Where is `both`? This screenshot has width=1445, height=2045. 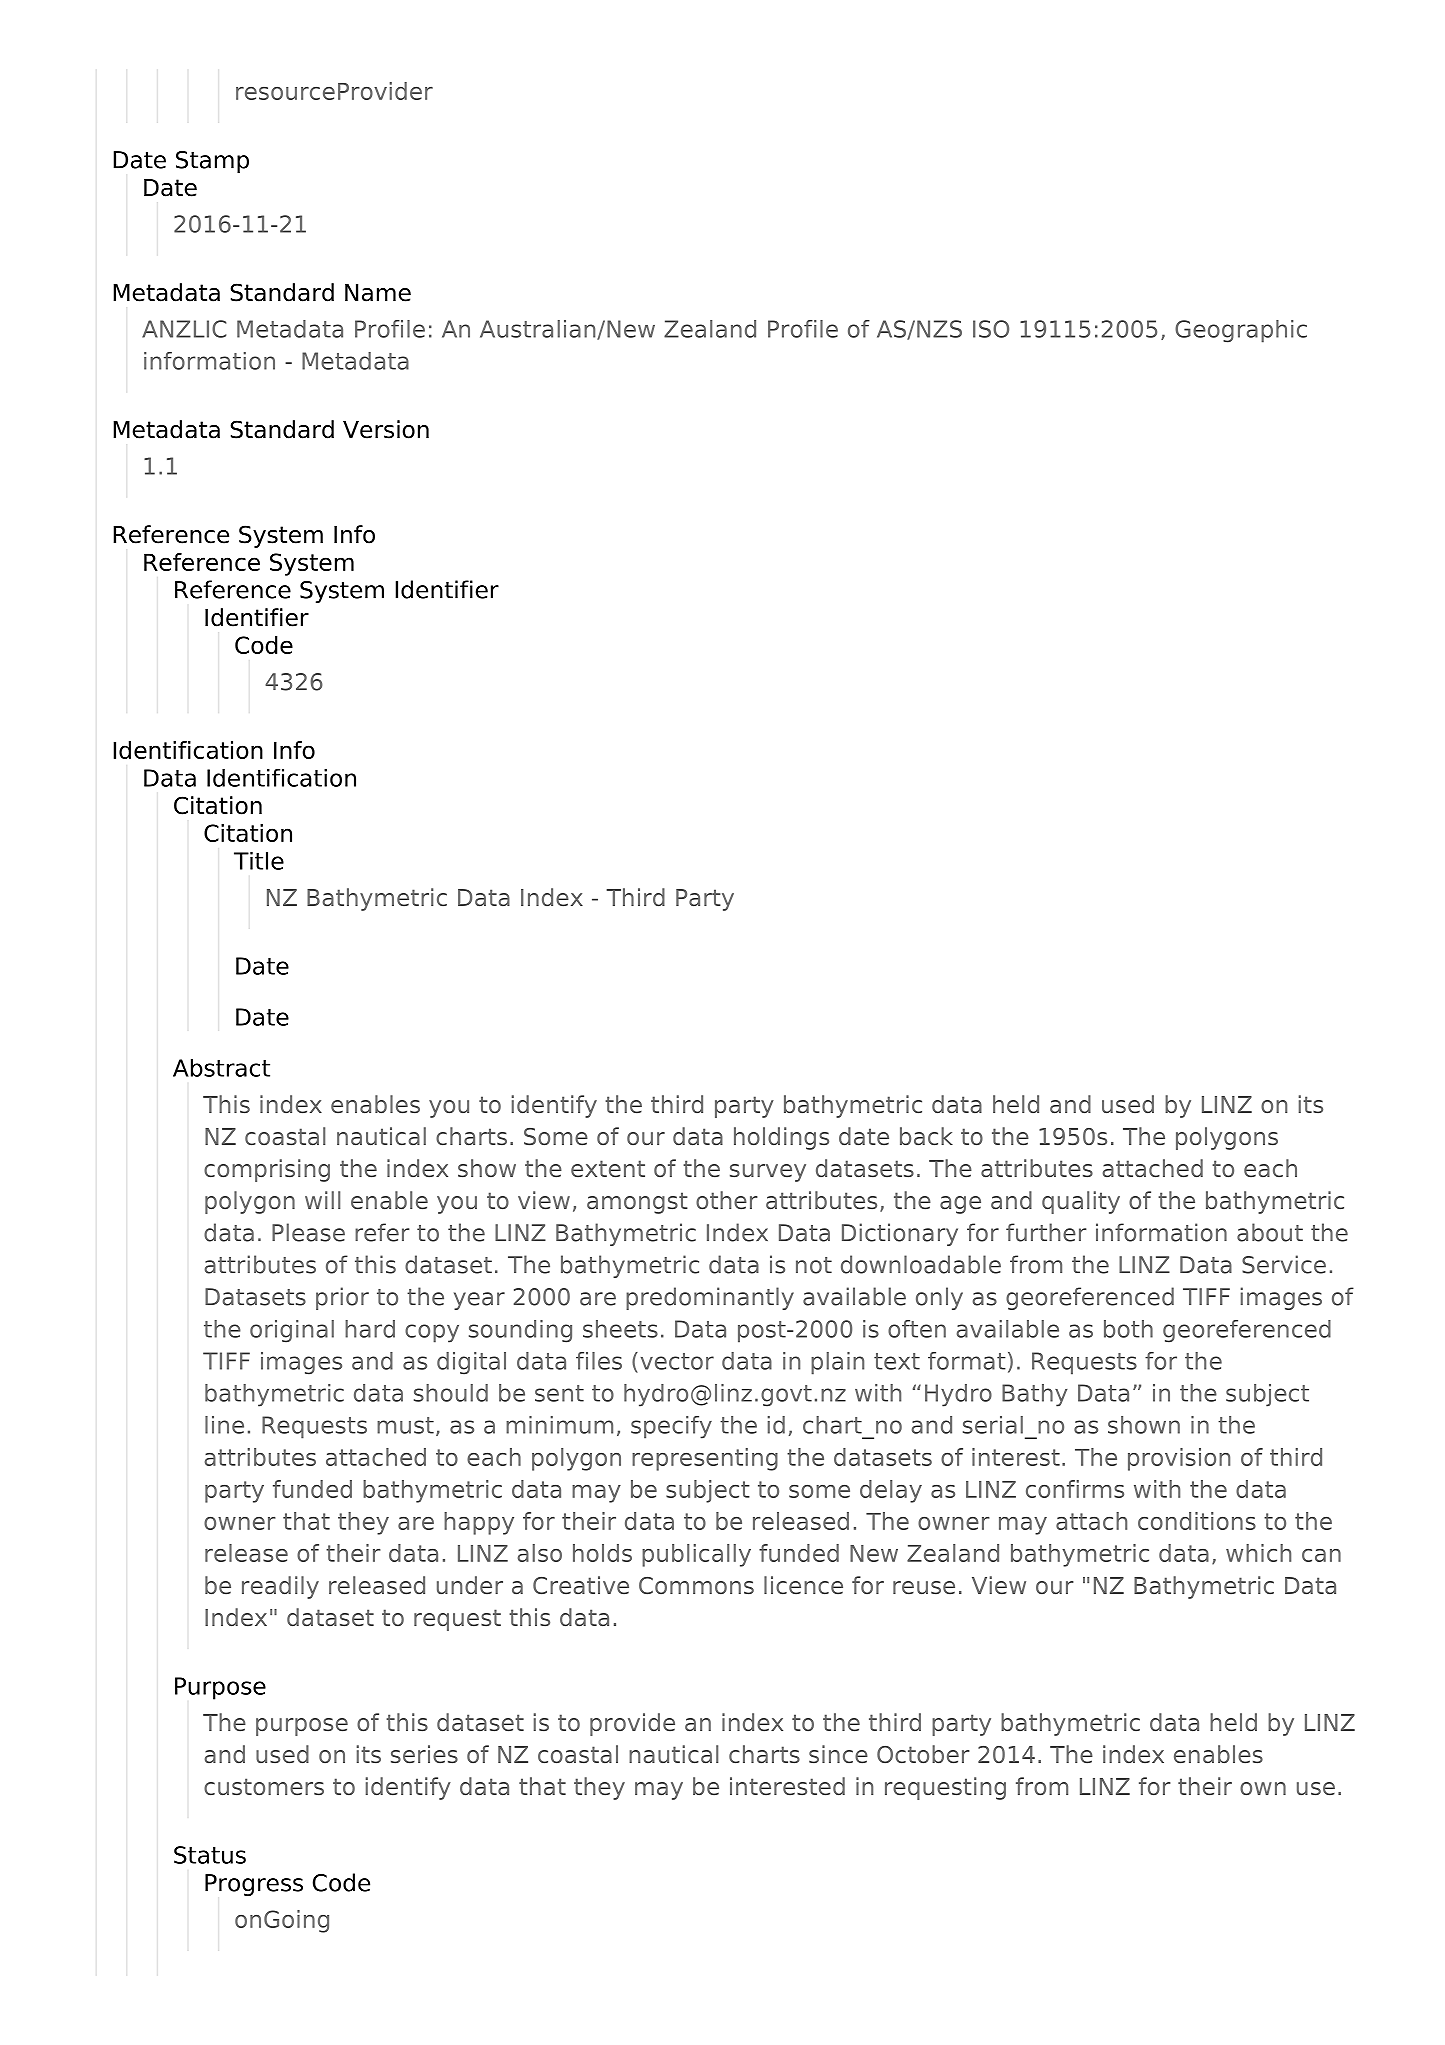 both is located at coordinates (1128, 1329).
